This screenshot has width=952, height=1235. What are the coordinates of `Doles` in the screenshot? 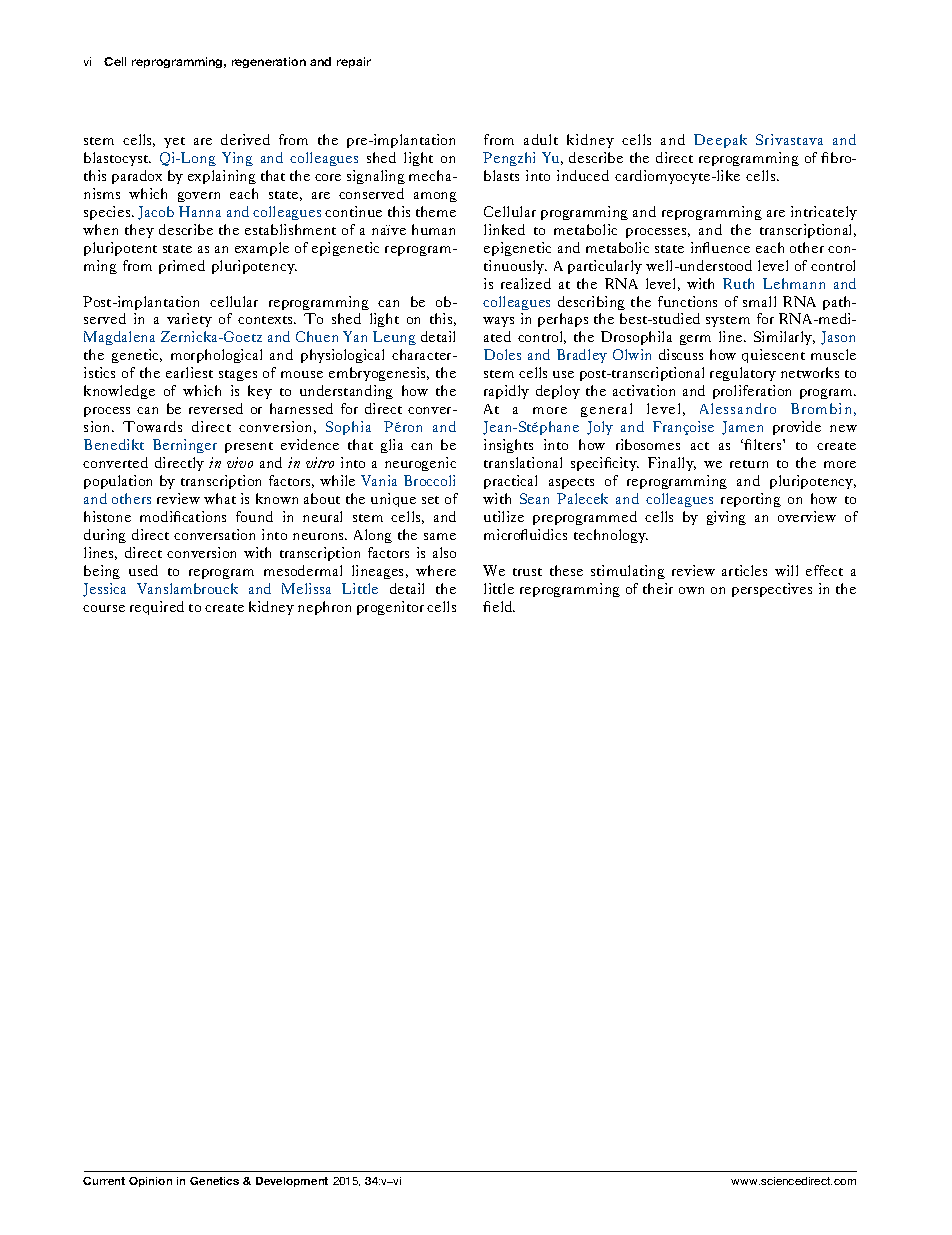 It's located at (502, 354).
